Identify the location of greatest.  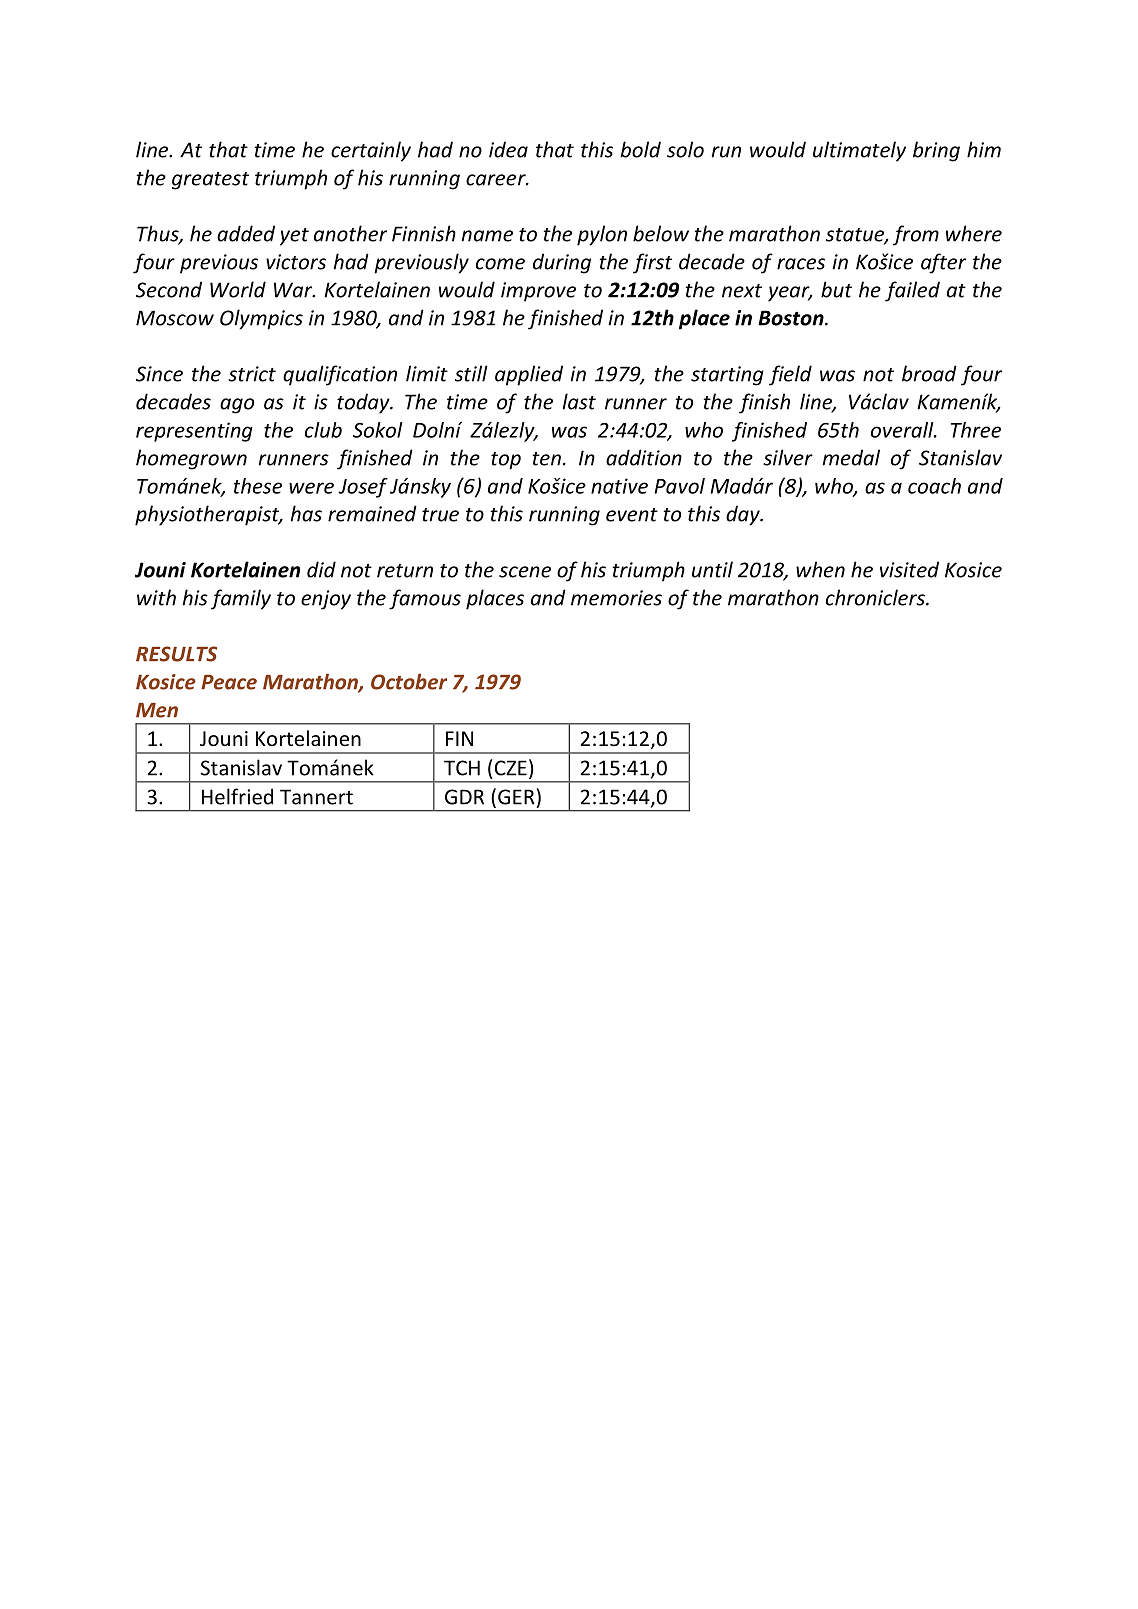
(210, 181).
